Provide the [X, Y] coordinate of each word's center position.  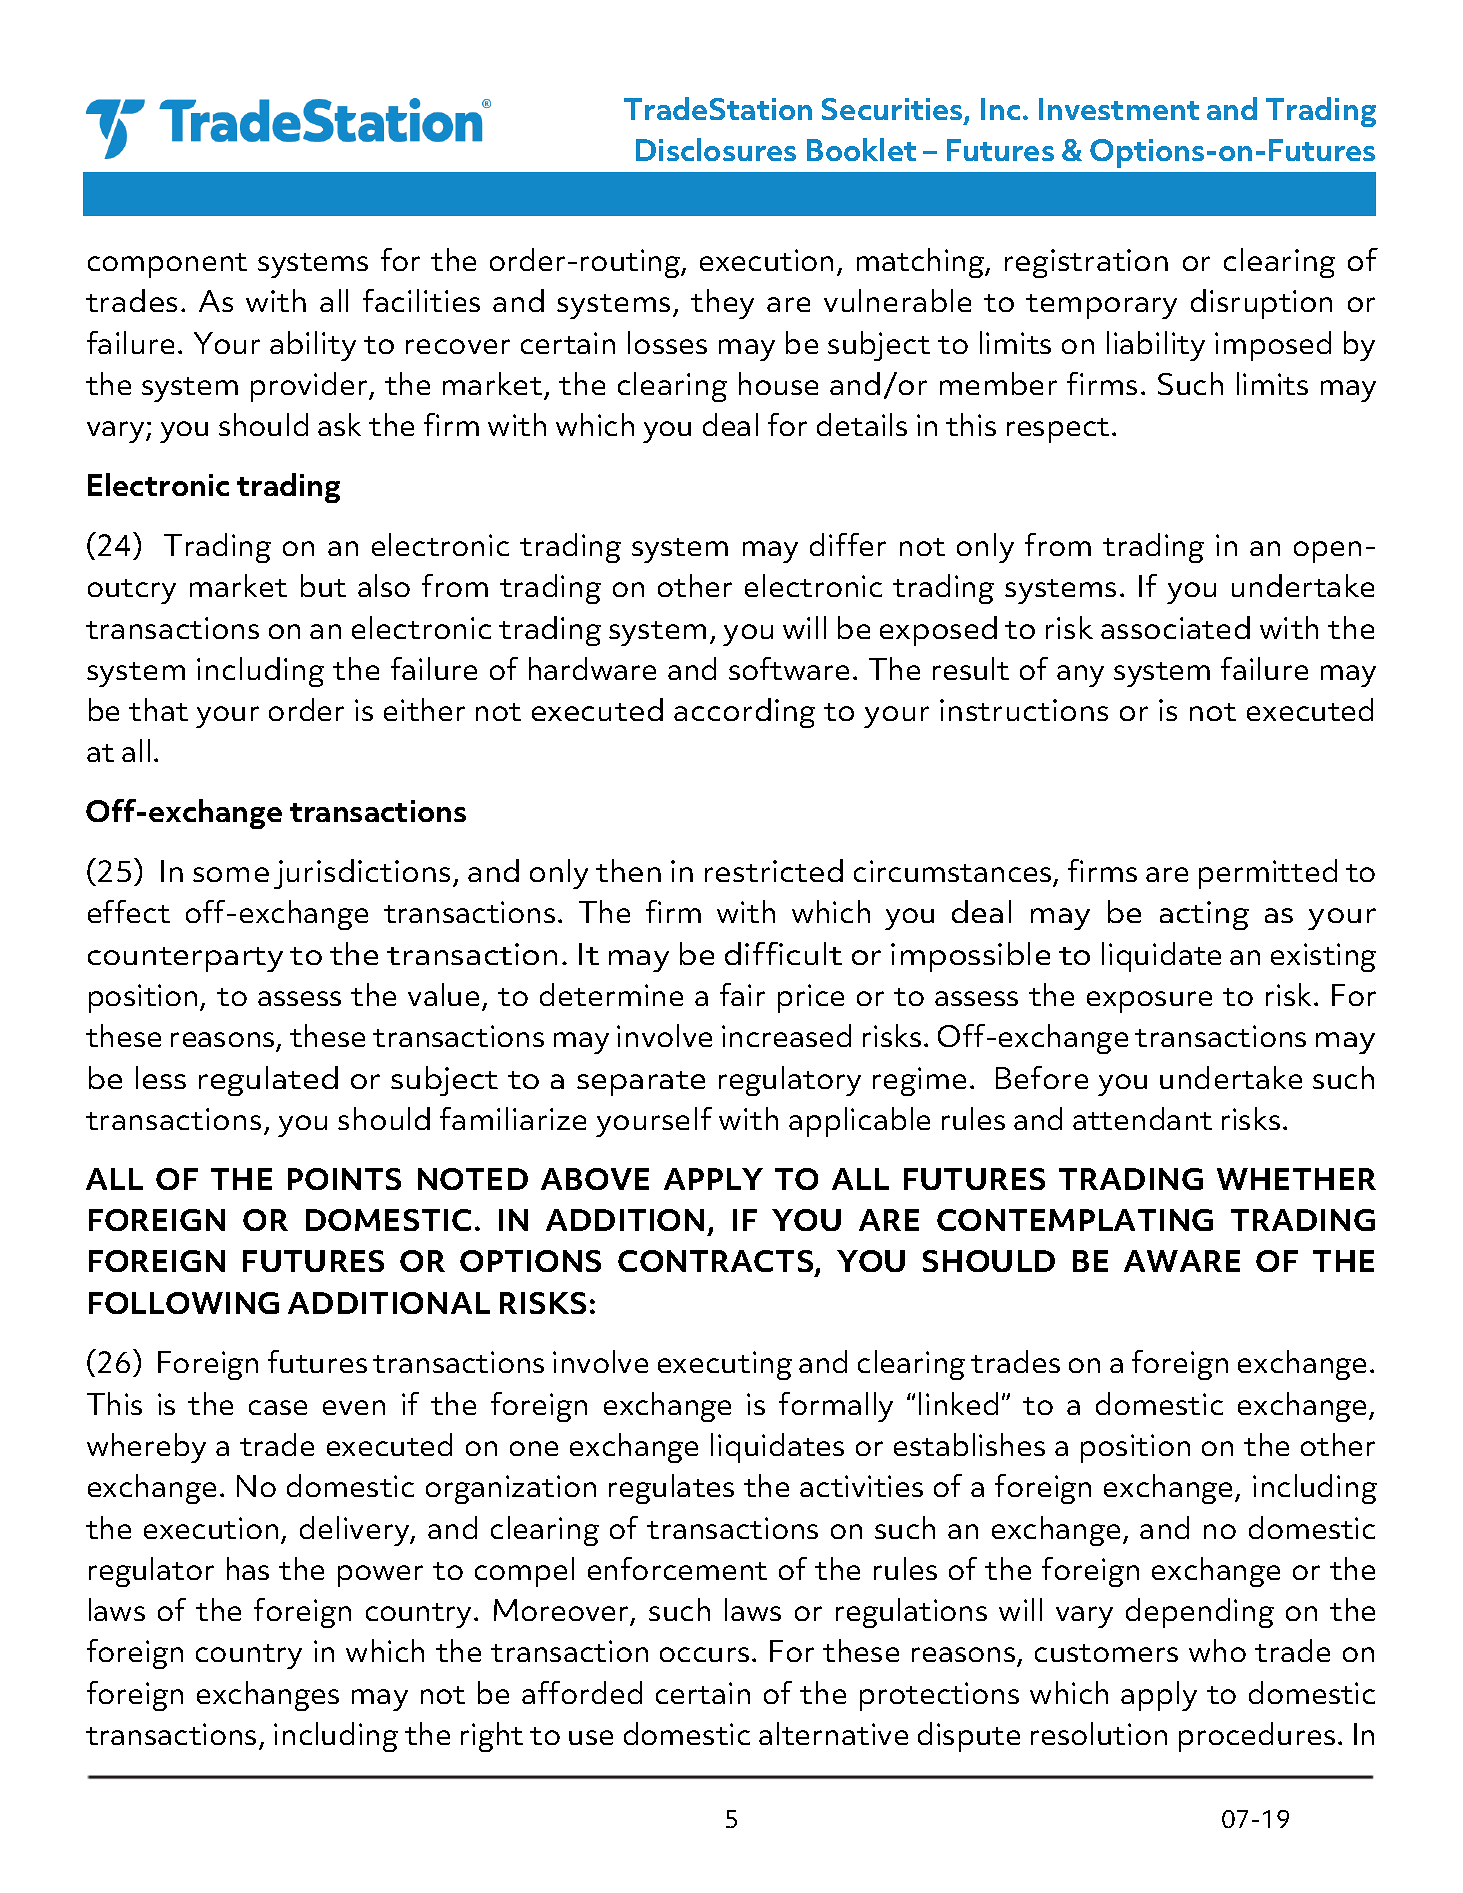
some [231, 874]
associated [1175, 627]
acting [1204, 915]
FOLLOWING [184, 1303]
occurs [704, 1654]
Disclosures [716, 149]
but [323, 585]
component [167, 265]
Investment [1119, 109]
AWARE [1182, 1261]
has [248, 1568]
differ [848, 544]
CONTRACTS [717, 1263]
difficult [783, 953]
